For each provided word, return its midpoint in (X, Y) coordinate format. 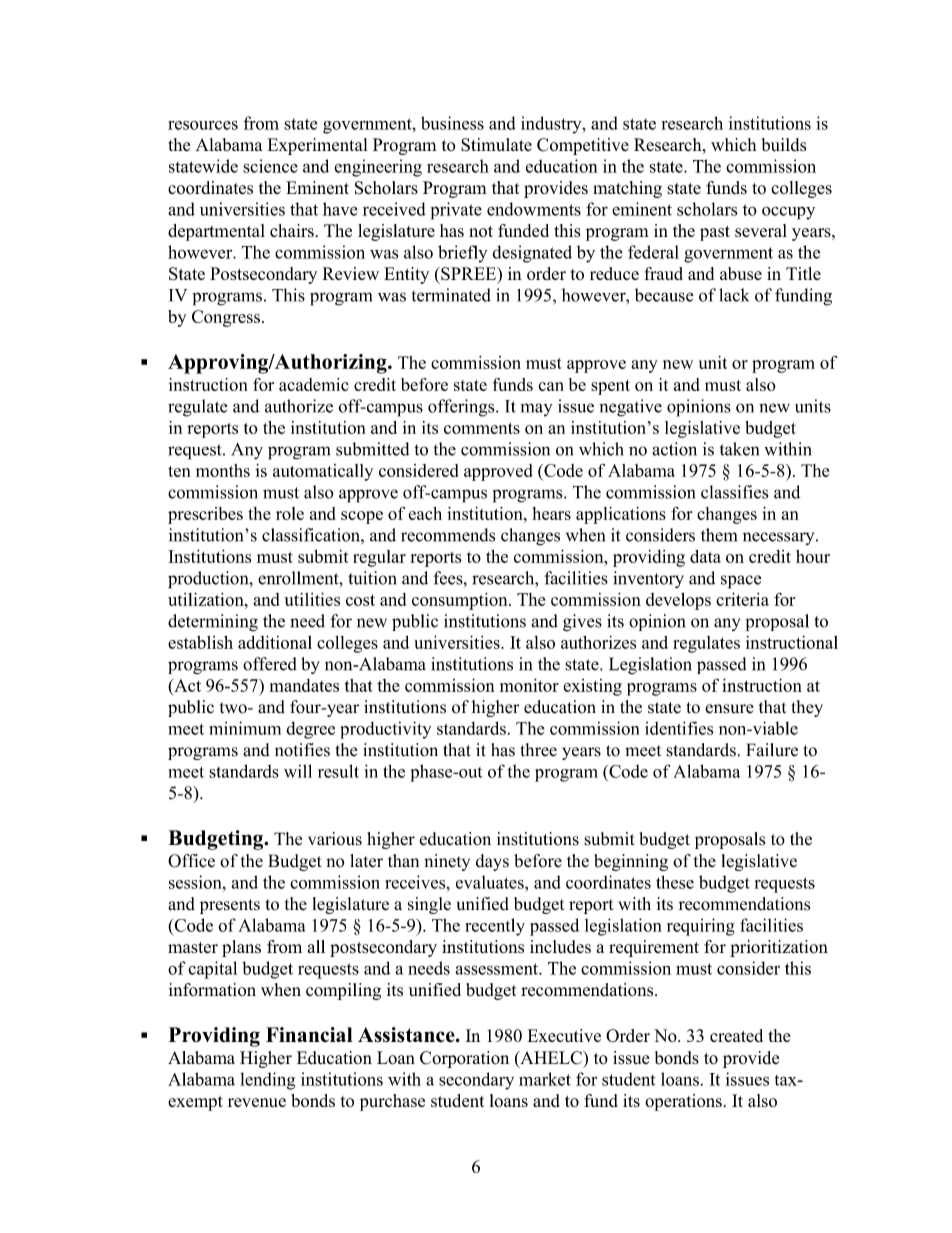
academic (313, 384)
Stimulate (496, 145)
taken (739, 449)
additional (275, 642)
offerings (462, 408)
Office (191, 861)
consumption (461, 601)
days (492, 862)
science (270, 166)
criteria (742, 599)
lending (267, 1081)
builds (784, 145)
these (675, 882)
